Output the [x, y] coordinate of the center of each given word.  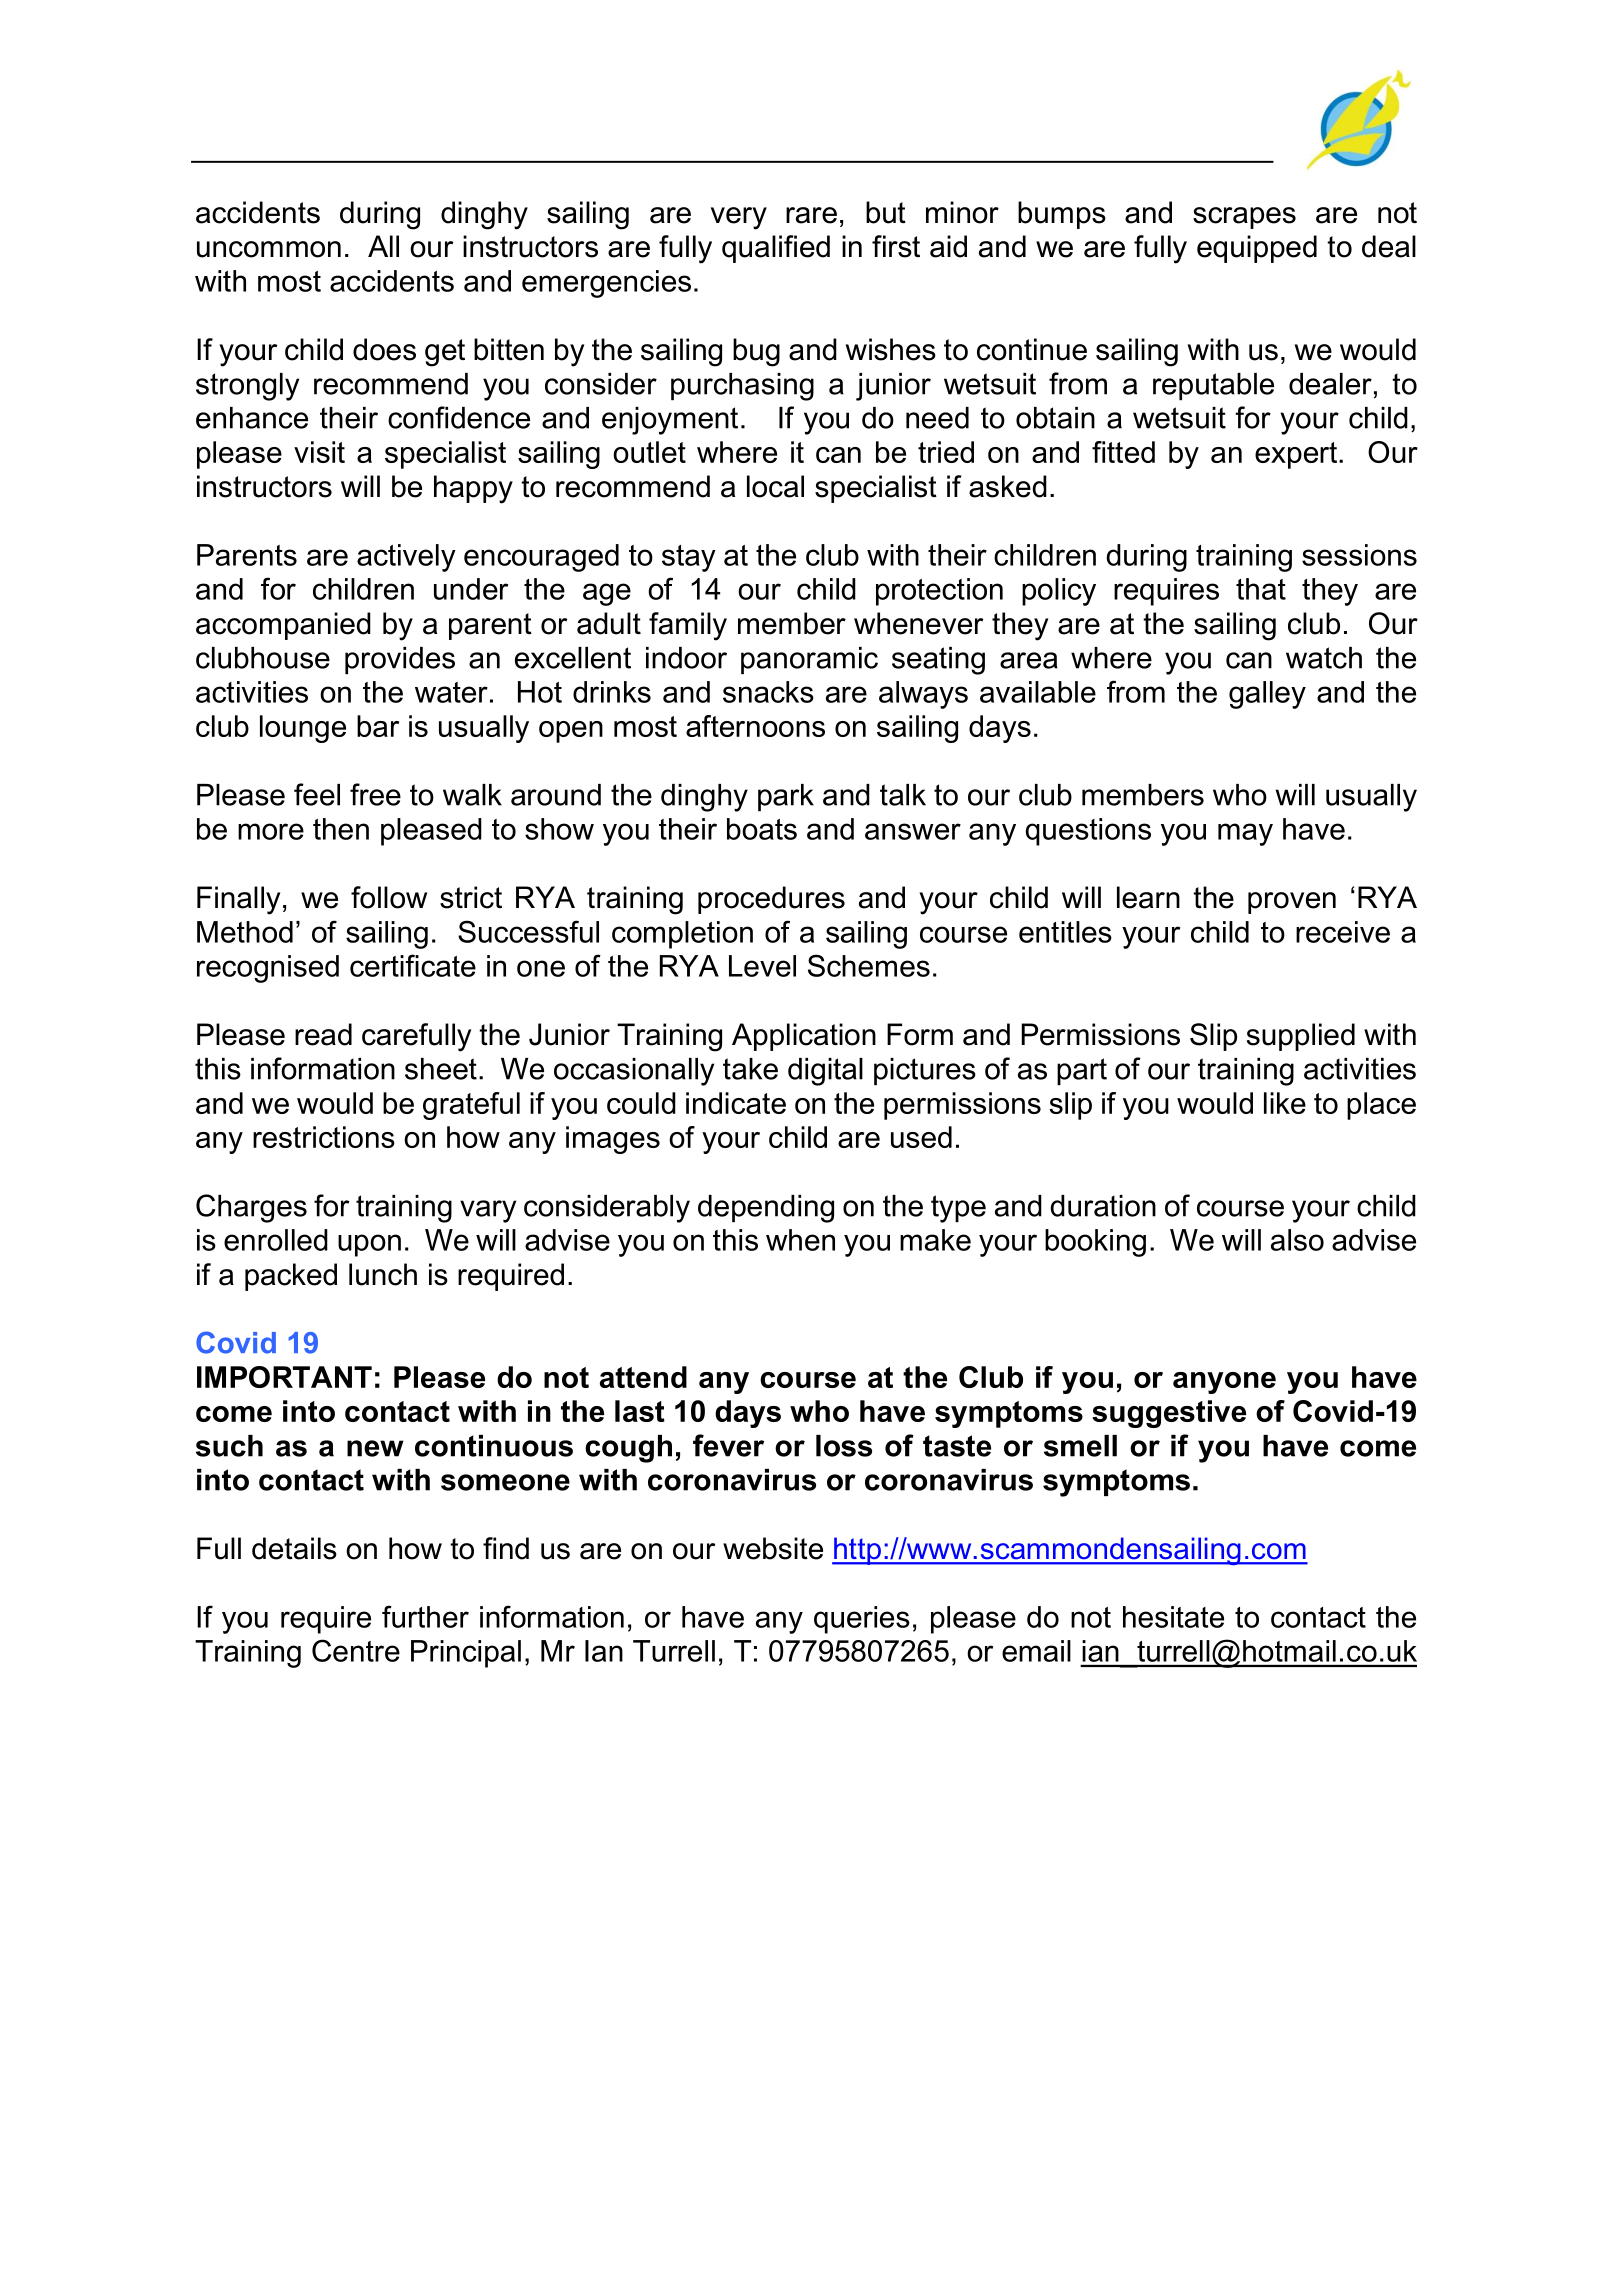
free [375, 794]
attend [643, 1377]
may [1245, 834]
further [425, 1616]
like [1285, 1103]
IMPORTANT [284, 1377]
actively [406, 558]
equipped [1257, 249]
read [323, 1034]
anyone [1224, 1383]
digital [825, 1072]
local [775, 486]
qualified [776, 249]
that [1261, 589]
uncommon [269, 249]
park [786, 797]
